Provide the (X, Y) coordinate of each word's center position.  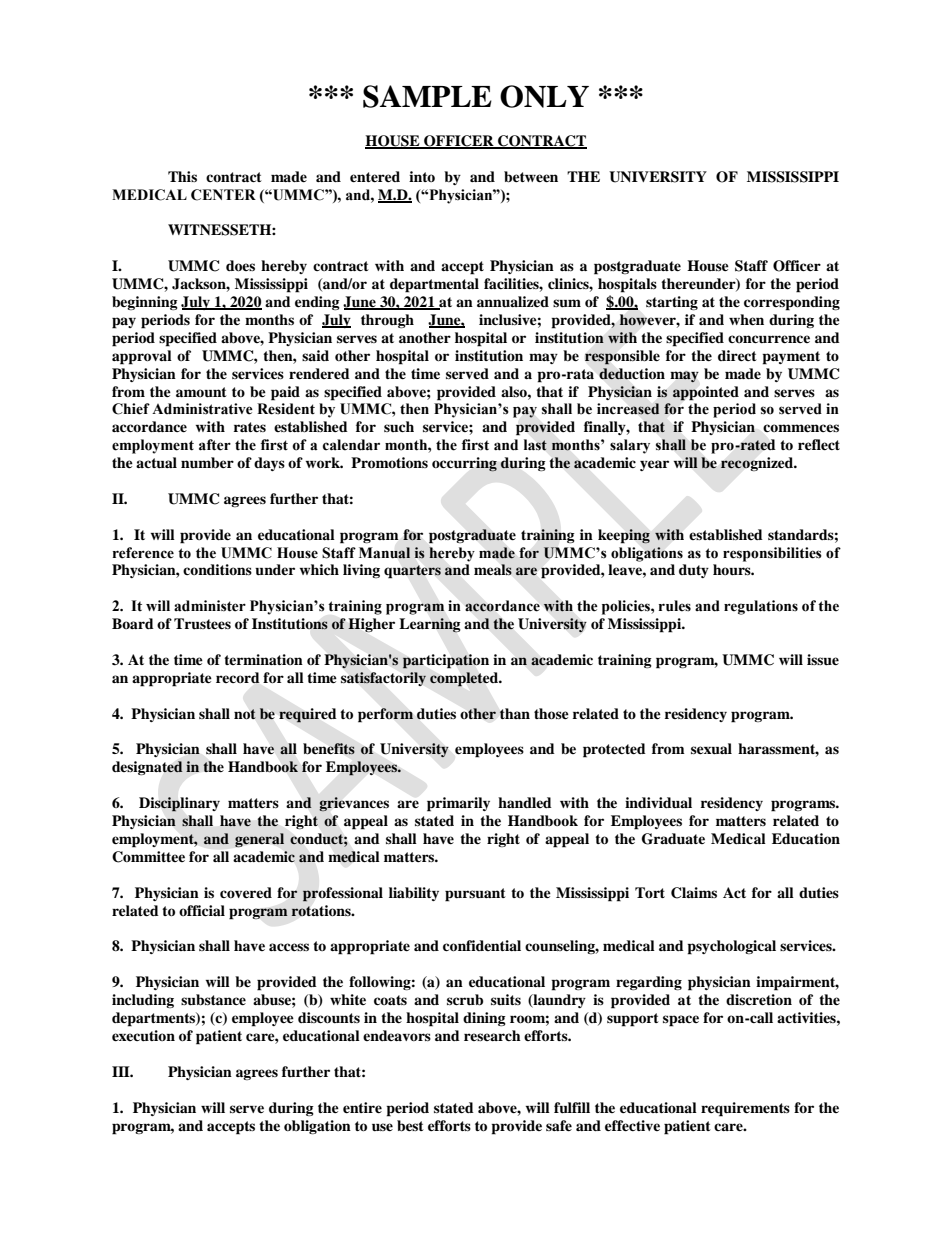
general (259, 840)
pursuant (475, 895)
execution (143, 1036)
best (410, 1126)
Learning (430, 625)
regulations (761, 607)
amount (201, 392)
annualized (513, 301)
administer (210, 606)
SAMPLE (427, 96)
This (182, 176)
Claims (694, 893)
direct (737, 355)
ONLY (544, 96)
